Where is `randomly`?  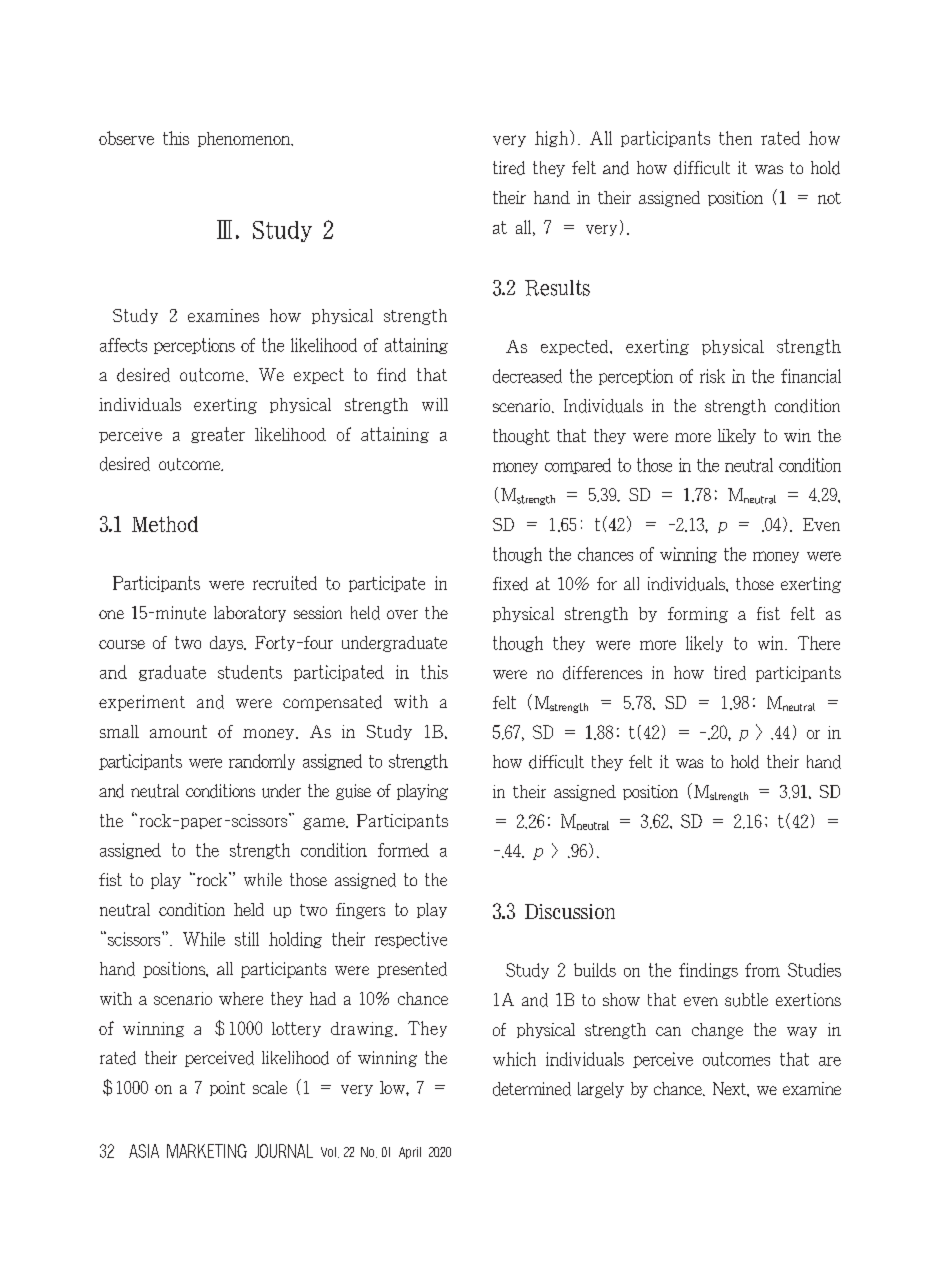 randomly is located at coordinates (262, 762).
